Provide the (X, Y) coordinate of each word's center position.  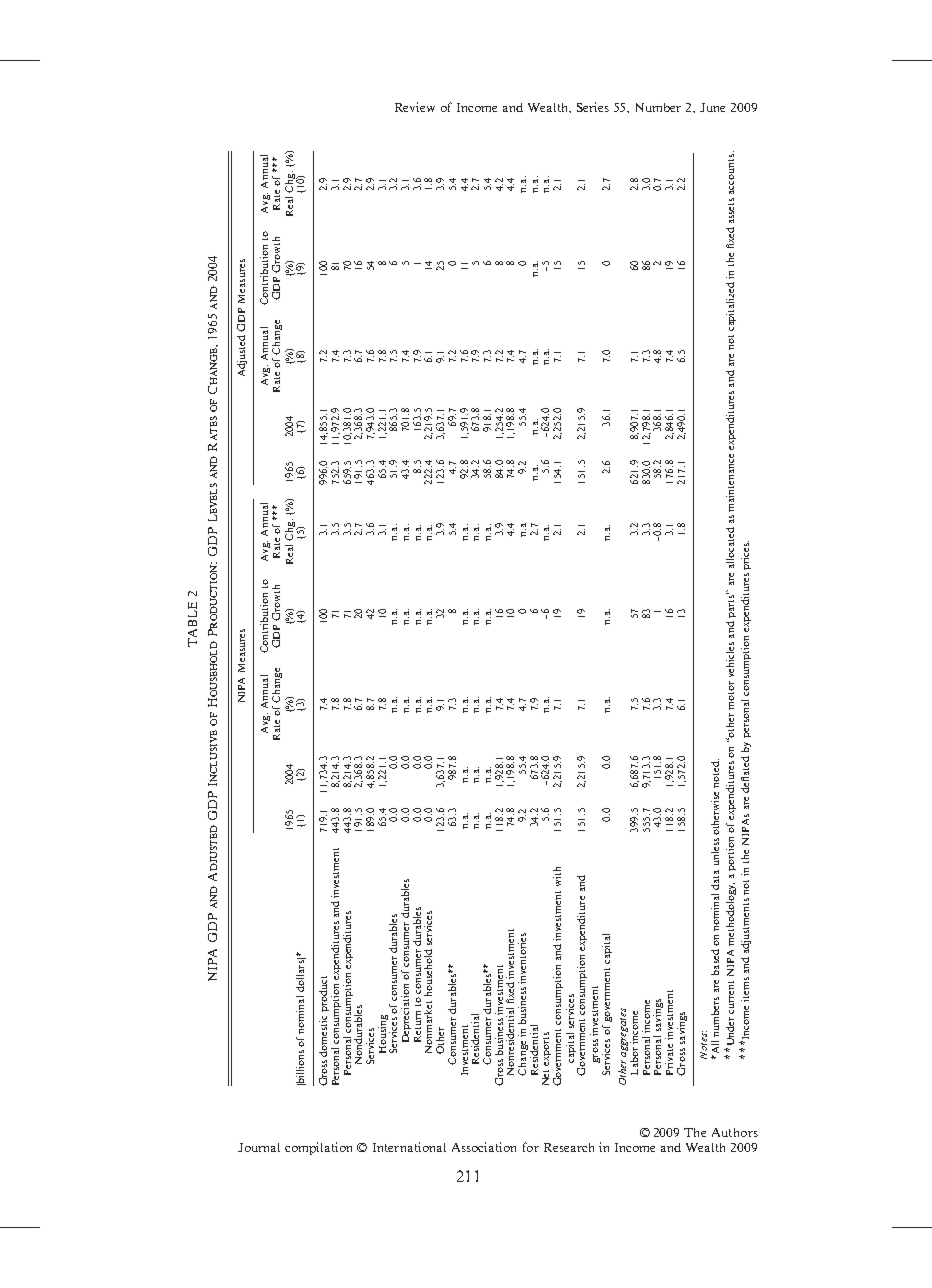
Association (484, 1147)
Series (593, 107)
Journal (259, 1147)
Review (415, 107)
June (712, 107)
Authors (735, 1132)
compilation (318, 1148)
